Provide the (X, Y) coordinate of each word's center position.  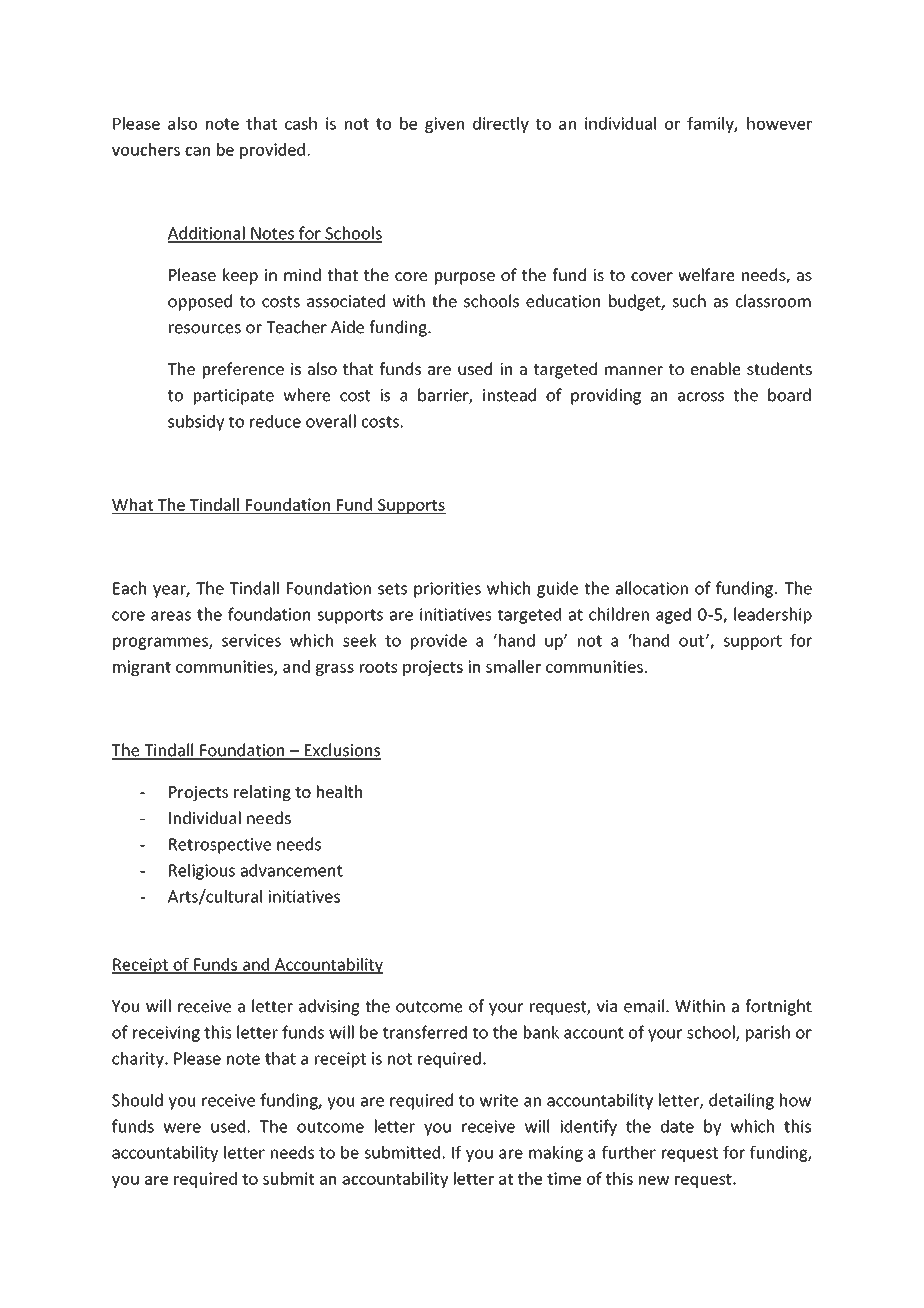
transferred (425, 1032)
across (701, 397)
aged (673, 615)
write (498, 1100)
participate (234, 397)
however (779, 123)
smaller (513, 666)
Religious (202, 871)
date (677, 1126)
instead (509, 395)
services (251, 640)
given (444, 125)
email (644, 1006)
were (182, 1128)
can (197, 151)
